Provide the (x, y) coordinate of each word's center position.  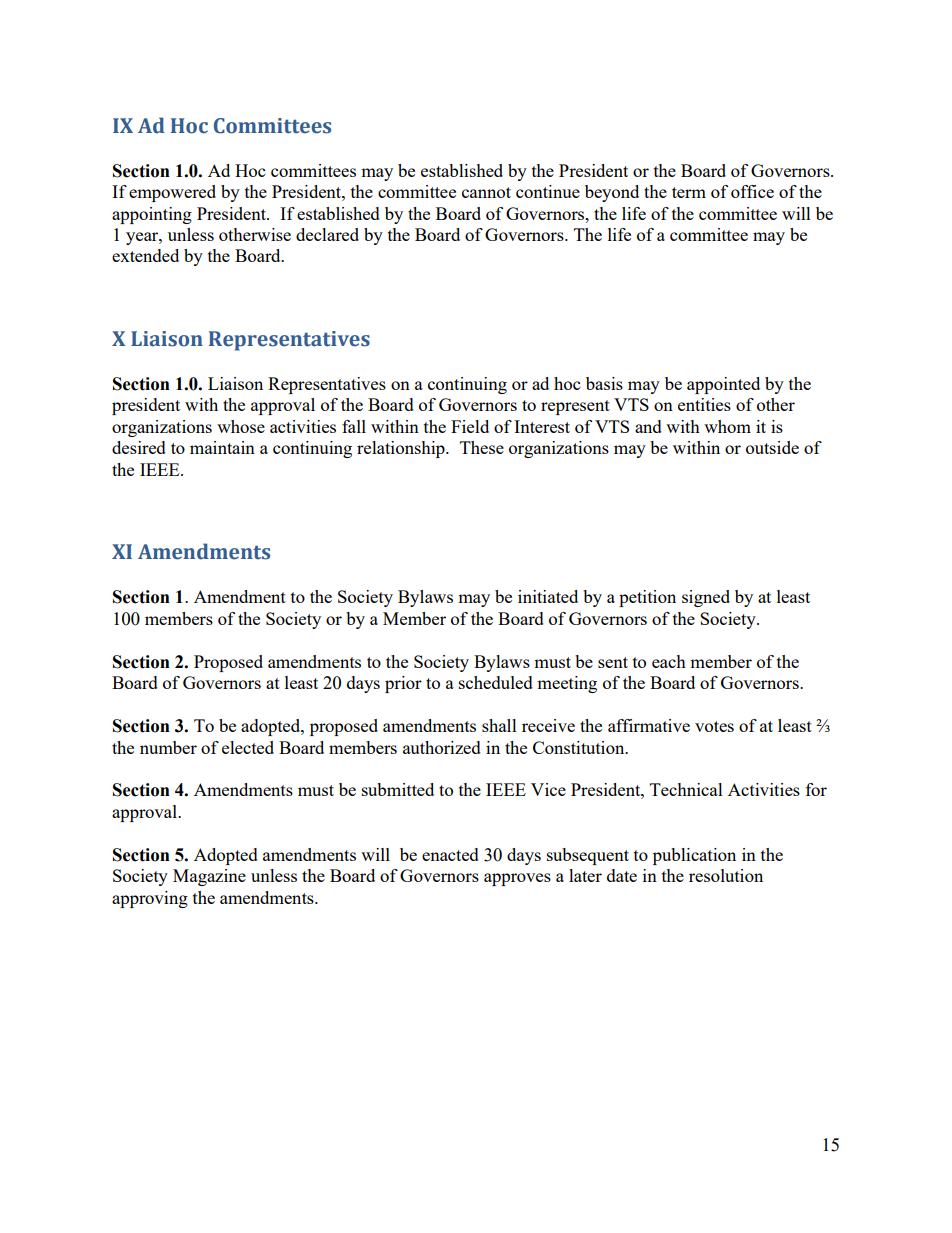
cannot (486, 192)
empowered (172, 193)
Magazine (209, 877)
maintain (222, 447)
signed (706, 598)
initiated (548, 596)
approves (517, 879)
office (752, 191)
